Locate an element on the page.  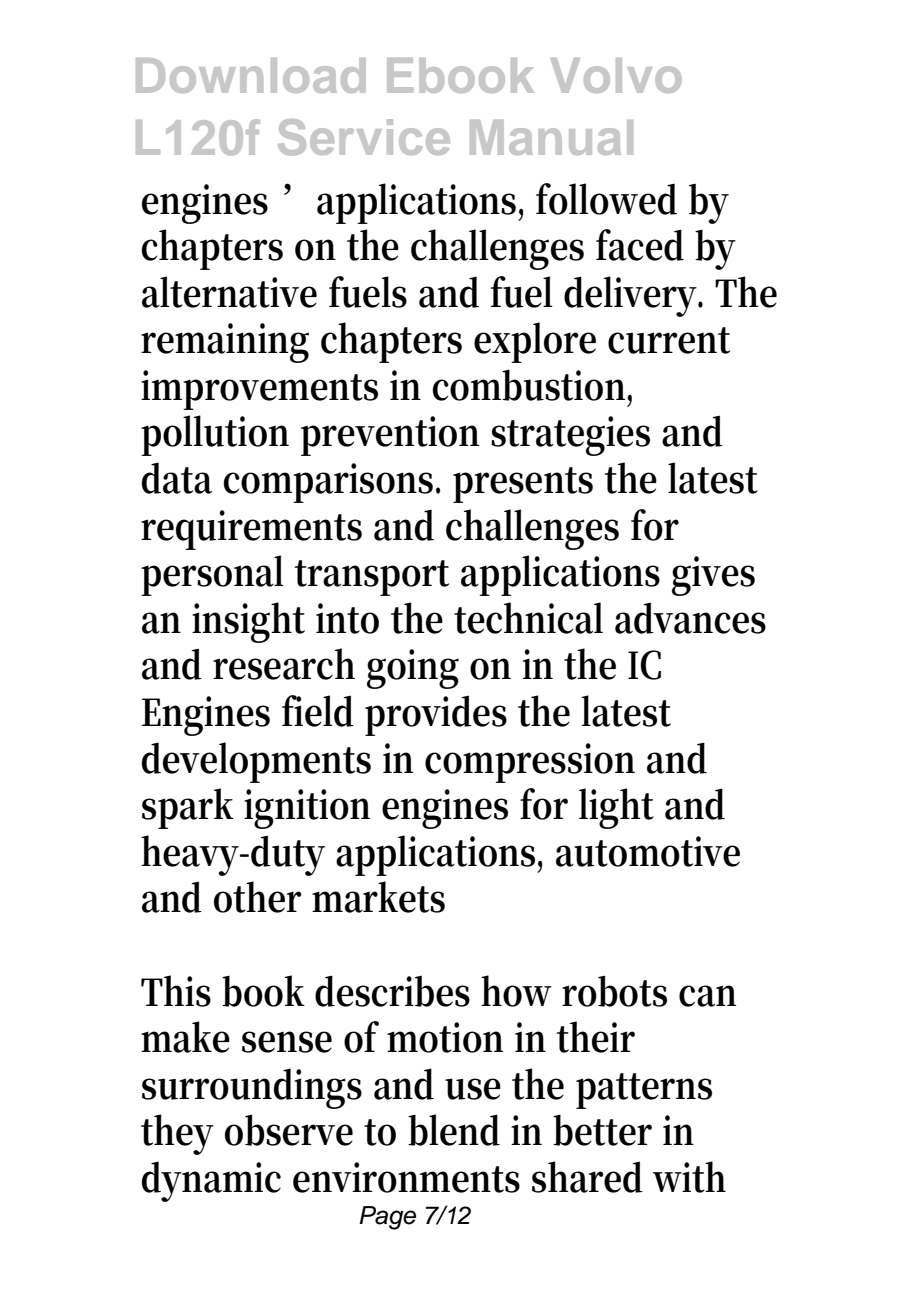
Volvo is located at coordinates (616, 75).
